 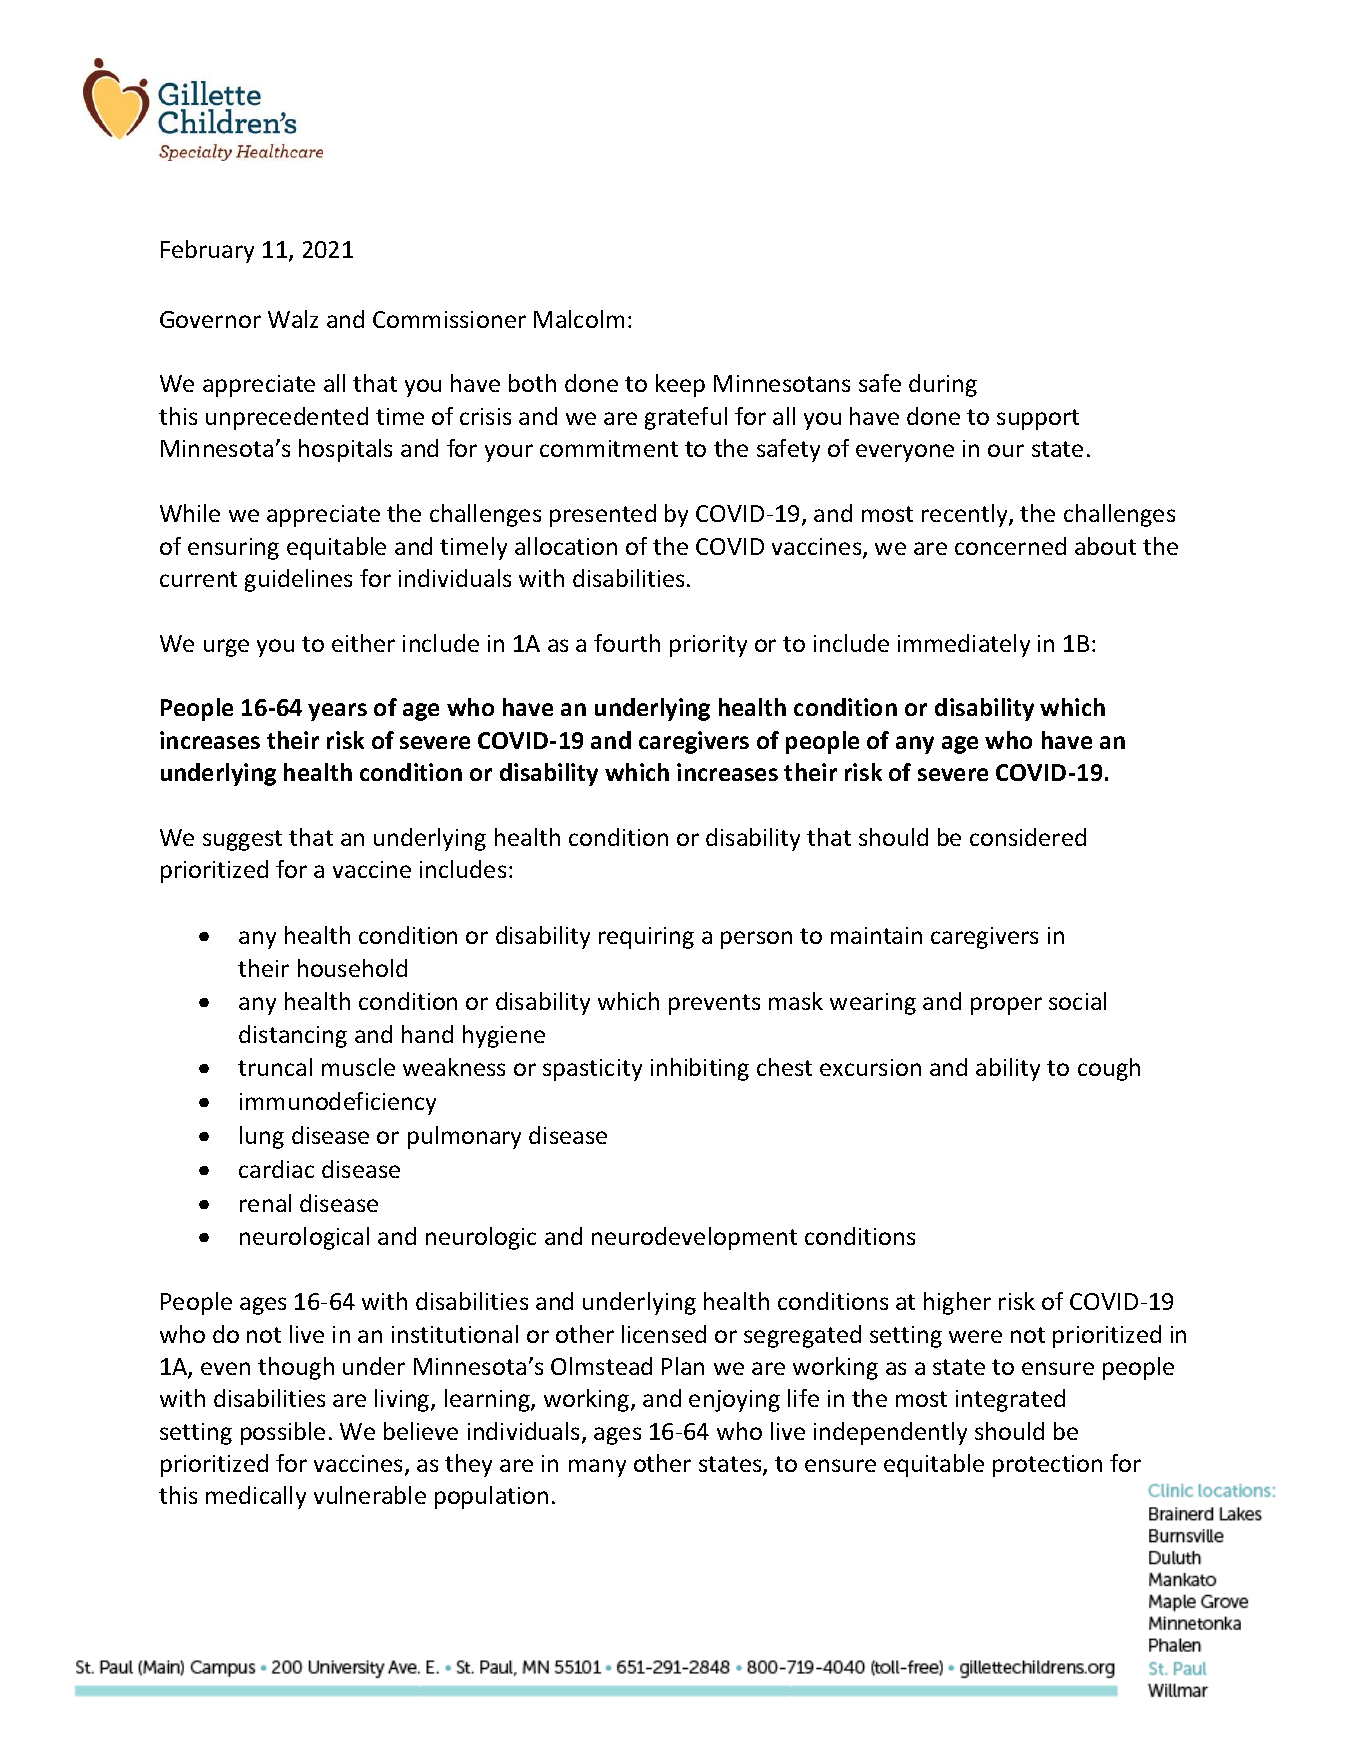 What do you see at coordinates (1028, 837) in the screenshot?
I see `considered` at bounding box center [1028, 837].
